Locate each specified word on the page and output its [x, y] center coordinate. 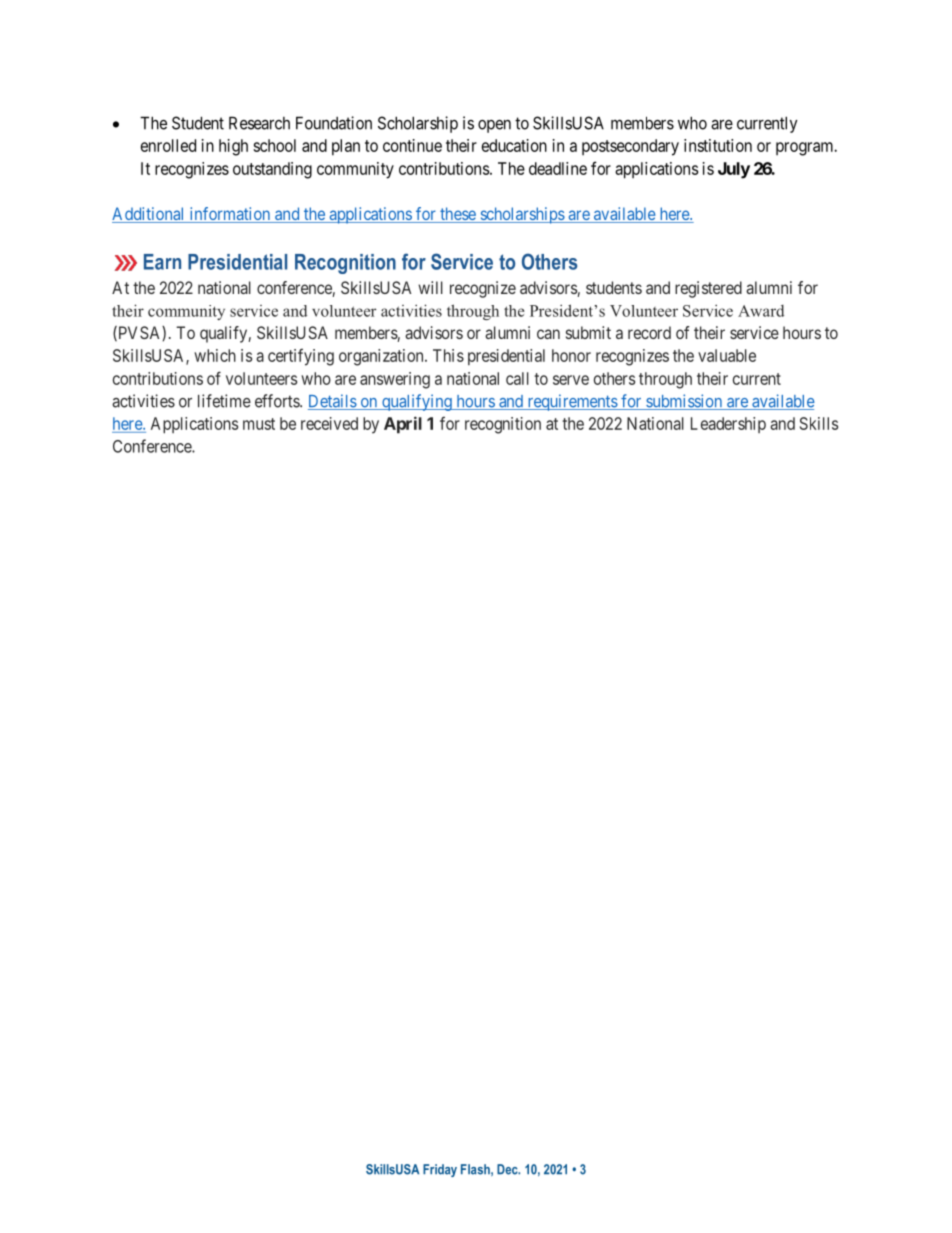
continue [412, 145]
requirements [572, 402]
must [259, 424]
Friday [440, 1170]
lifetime [224, 401]
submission [684, 402]
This [448, 355]
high [233, 147]
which [215, 355]
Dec [508, 1169]
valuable [727, 355]
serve [571, 380]
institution [718, 145]
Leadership [728, 425]
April [403, 425]
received [329, 423]
